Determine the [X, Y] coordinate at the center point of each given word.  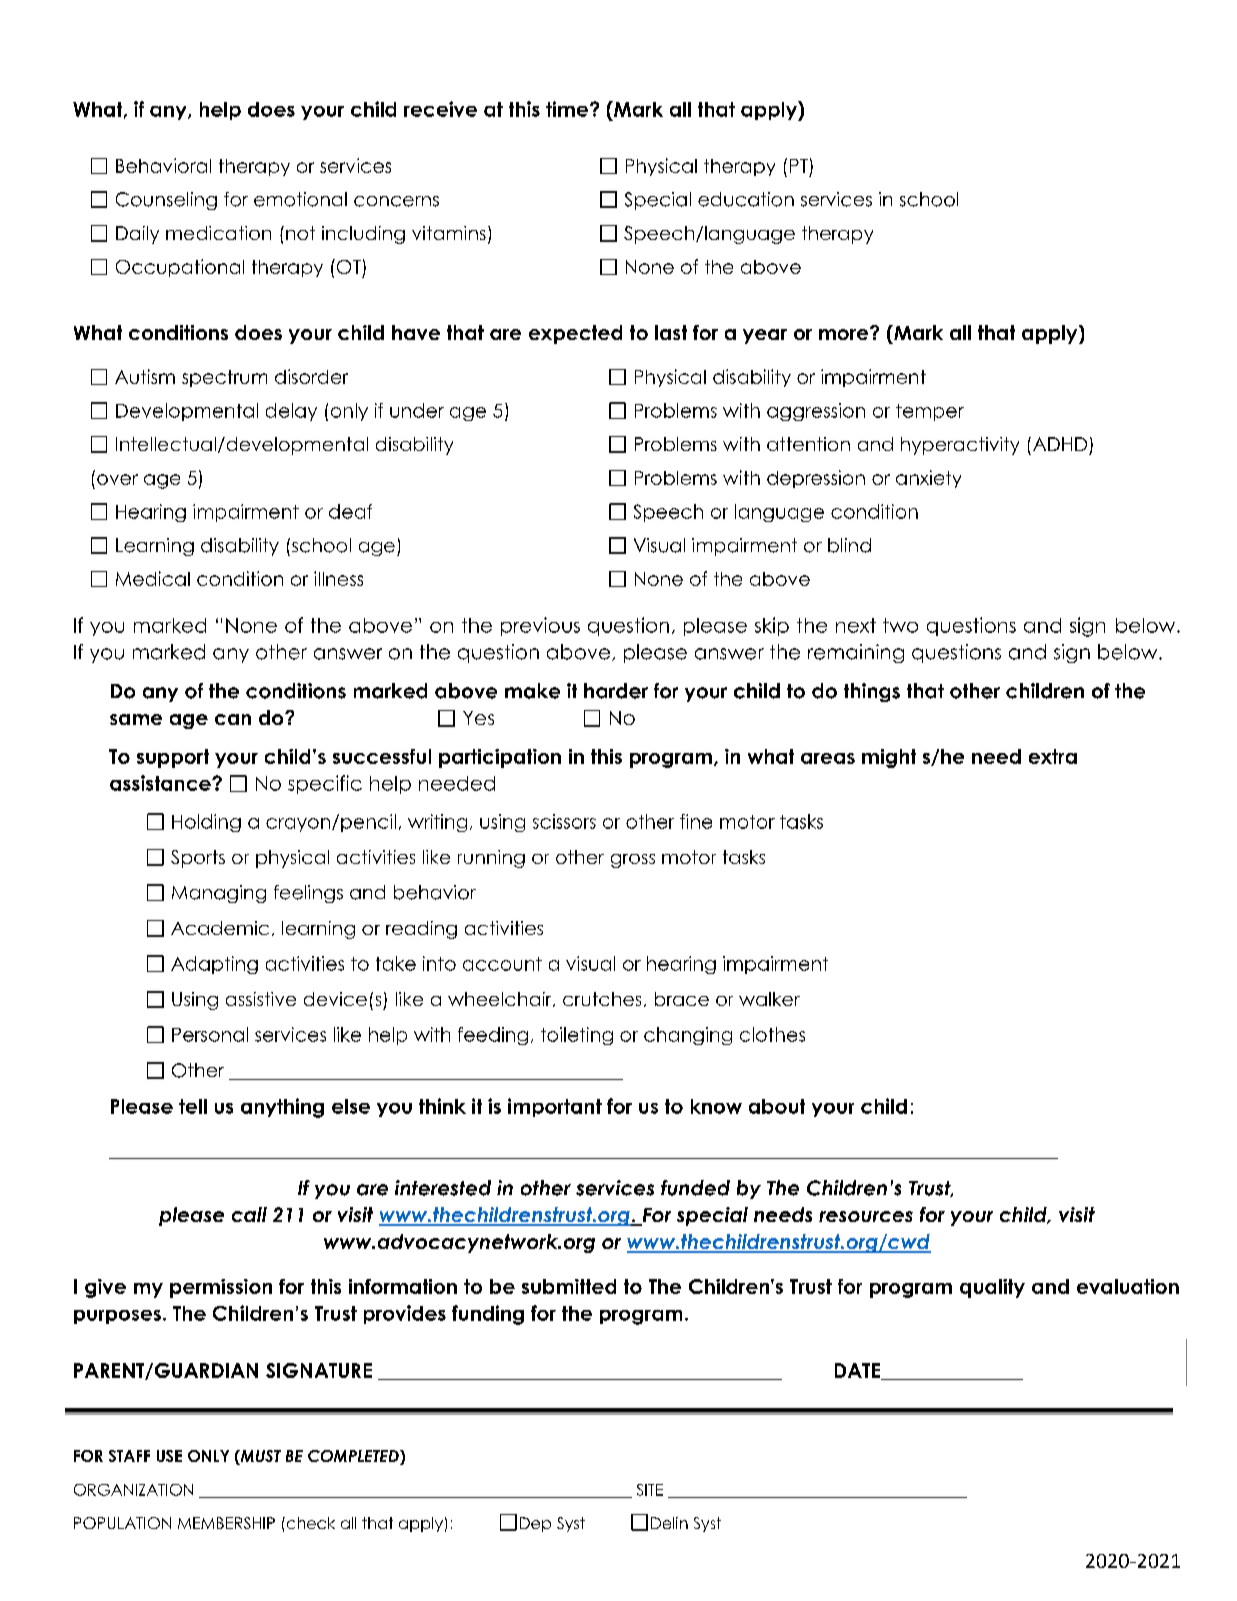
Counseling [166, 201]
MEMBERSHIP [226, 1523]
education [746, 199]
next [856, 625]
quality [992, 1288]
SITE [650, 1490]
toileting [577, 1036]
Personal [210, 1034]
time [568, 109]
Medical [153, 578]
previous [540, 626]
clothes [772, 1034]
